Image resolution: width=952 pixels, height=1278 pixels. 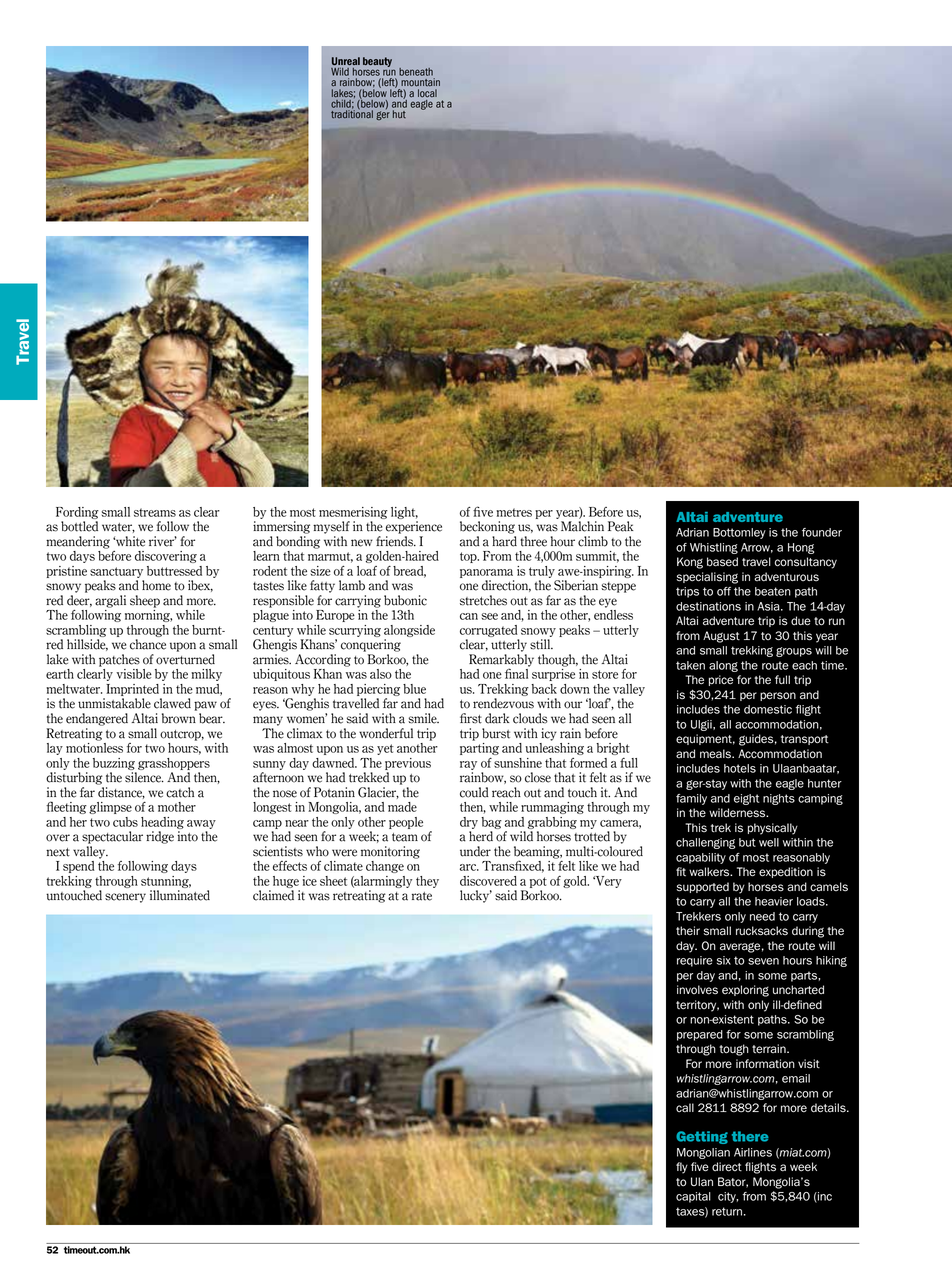 I want to click on can, so click(x=469, y=616).
